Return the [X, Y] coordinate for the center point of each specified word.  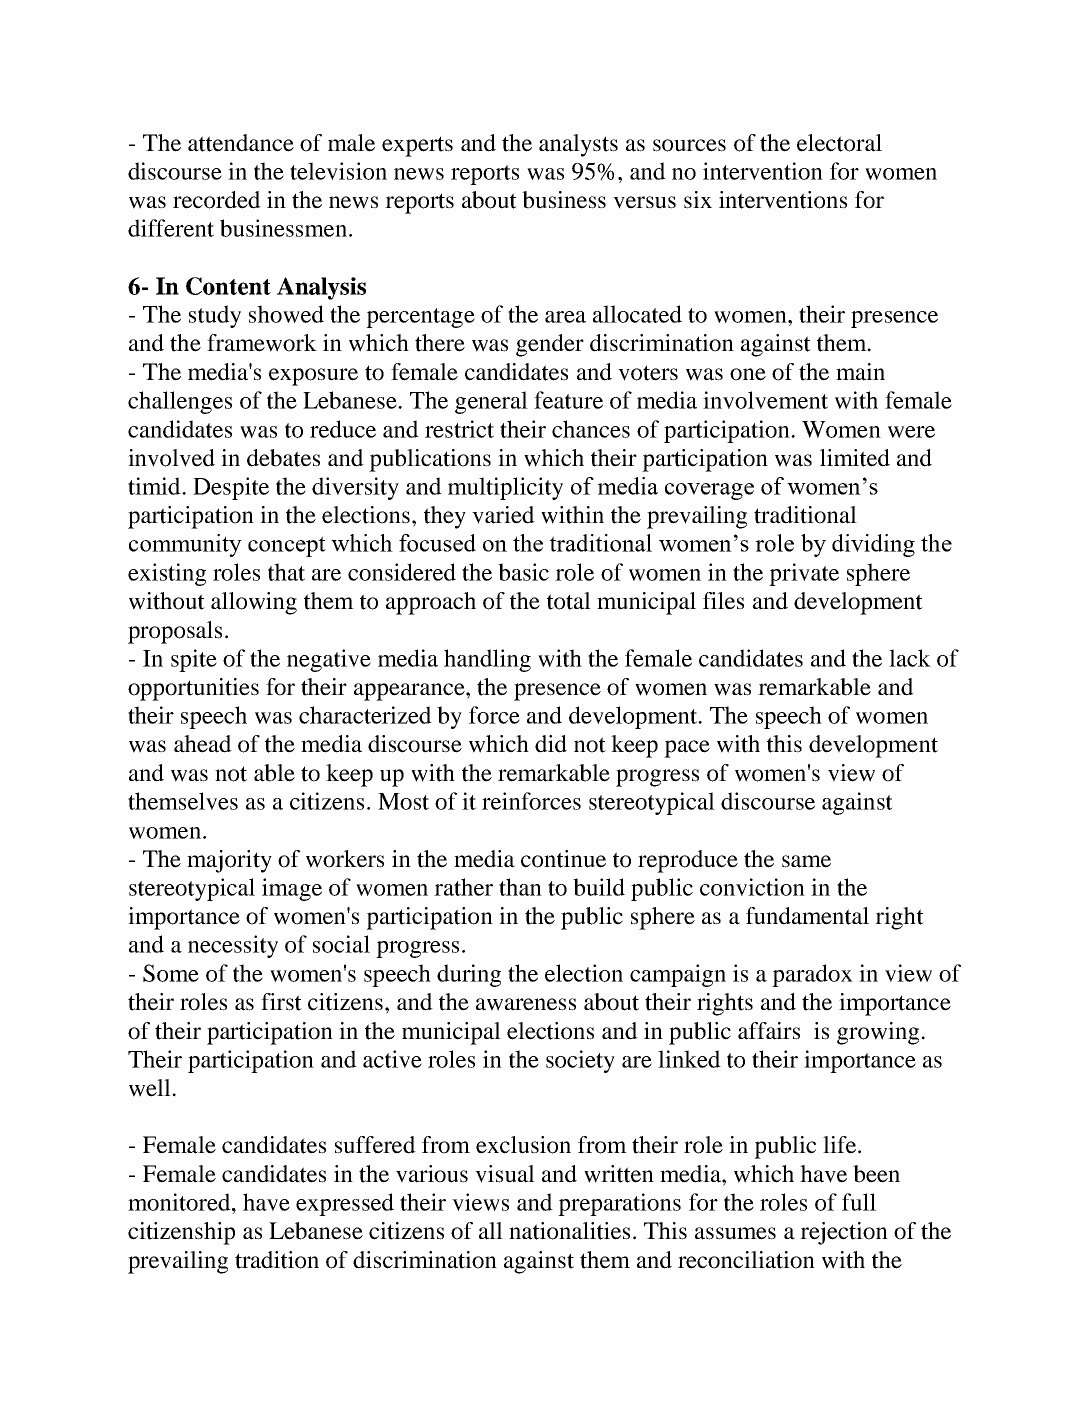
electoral [839, 143]
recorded [217, 200]
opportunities [193, 689]
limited [855, 458]
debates [283, 458]
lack [910, 658]
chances [591, 429]
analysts [578, 145]
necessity [233, 946]
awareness [526, 1004]
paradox [812, 975]
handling [487, 660]
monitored [180, 1202]
